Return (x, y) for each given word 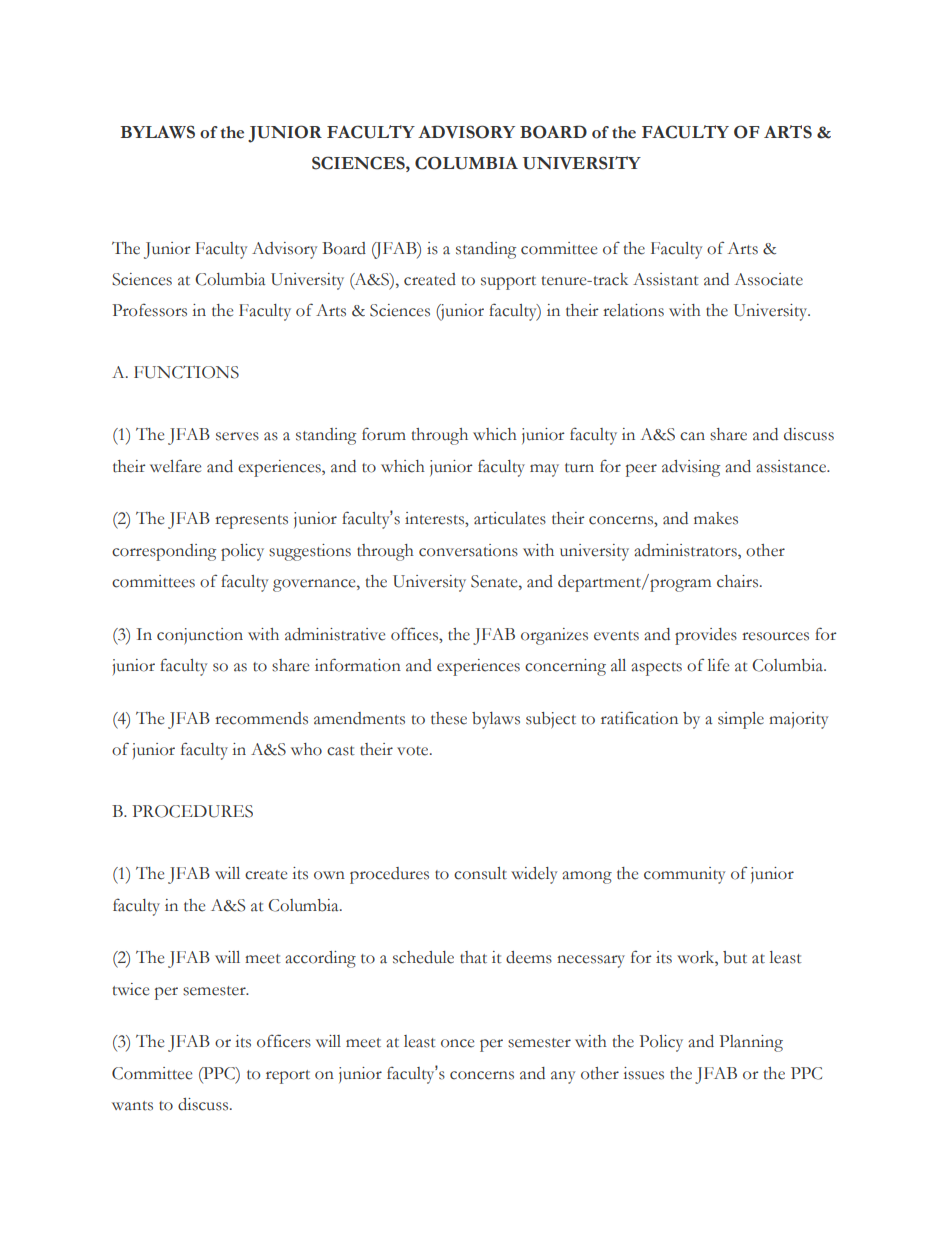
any (563, 1077)
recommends (261, 718)
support (508, 283)
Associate (768, 279)
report (288, 1077)
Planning (751, 1043)
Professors (149, 310)
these (449, 718)
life (718, 665)
